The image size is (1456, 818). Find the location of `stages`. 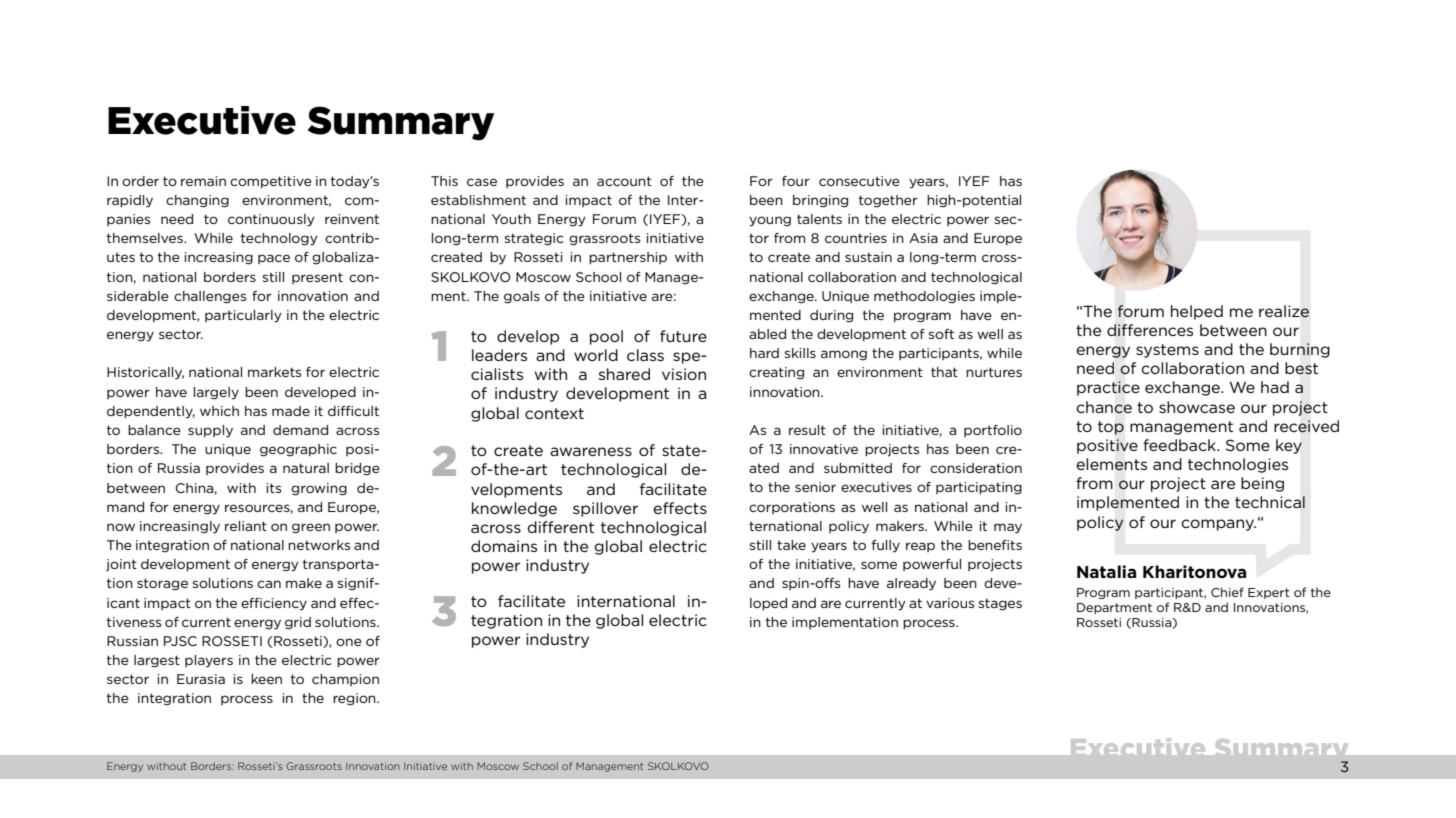

stages is located at coordinates (1000, 604).
